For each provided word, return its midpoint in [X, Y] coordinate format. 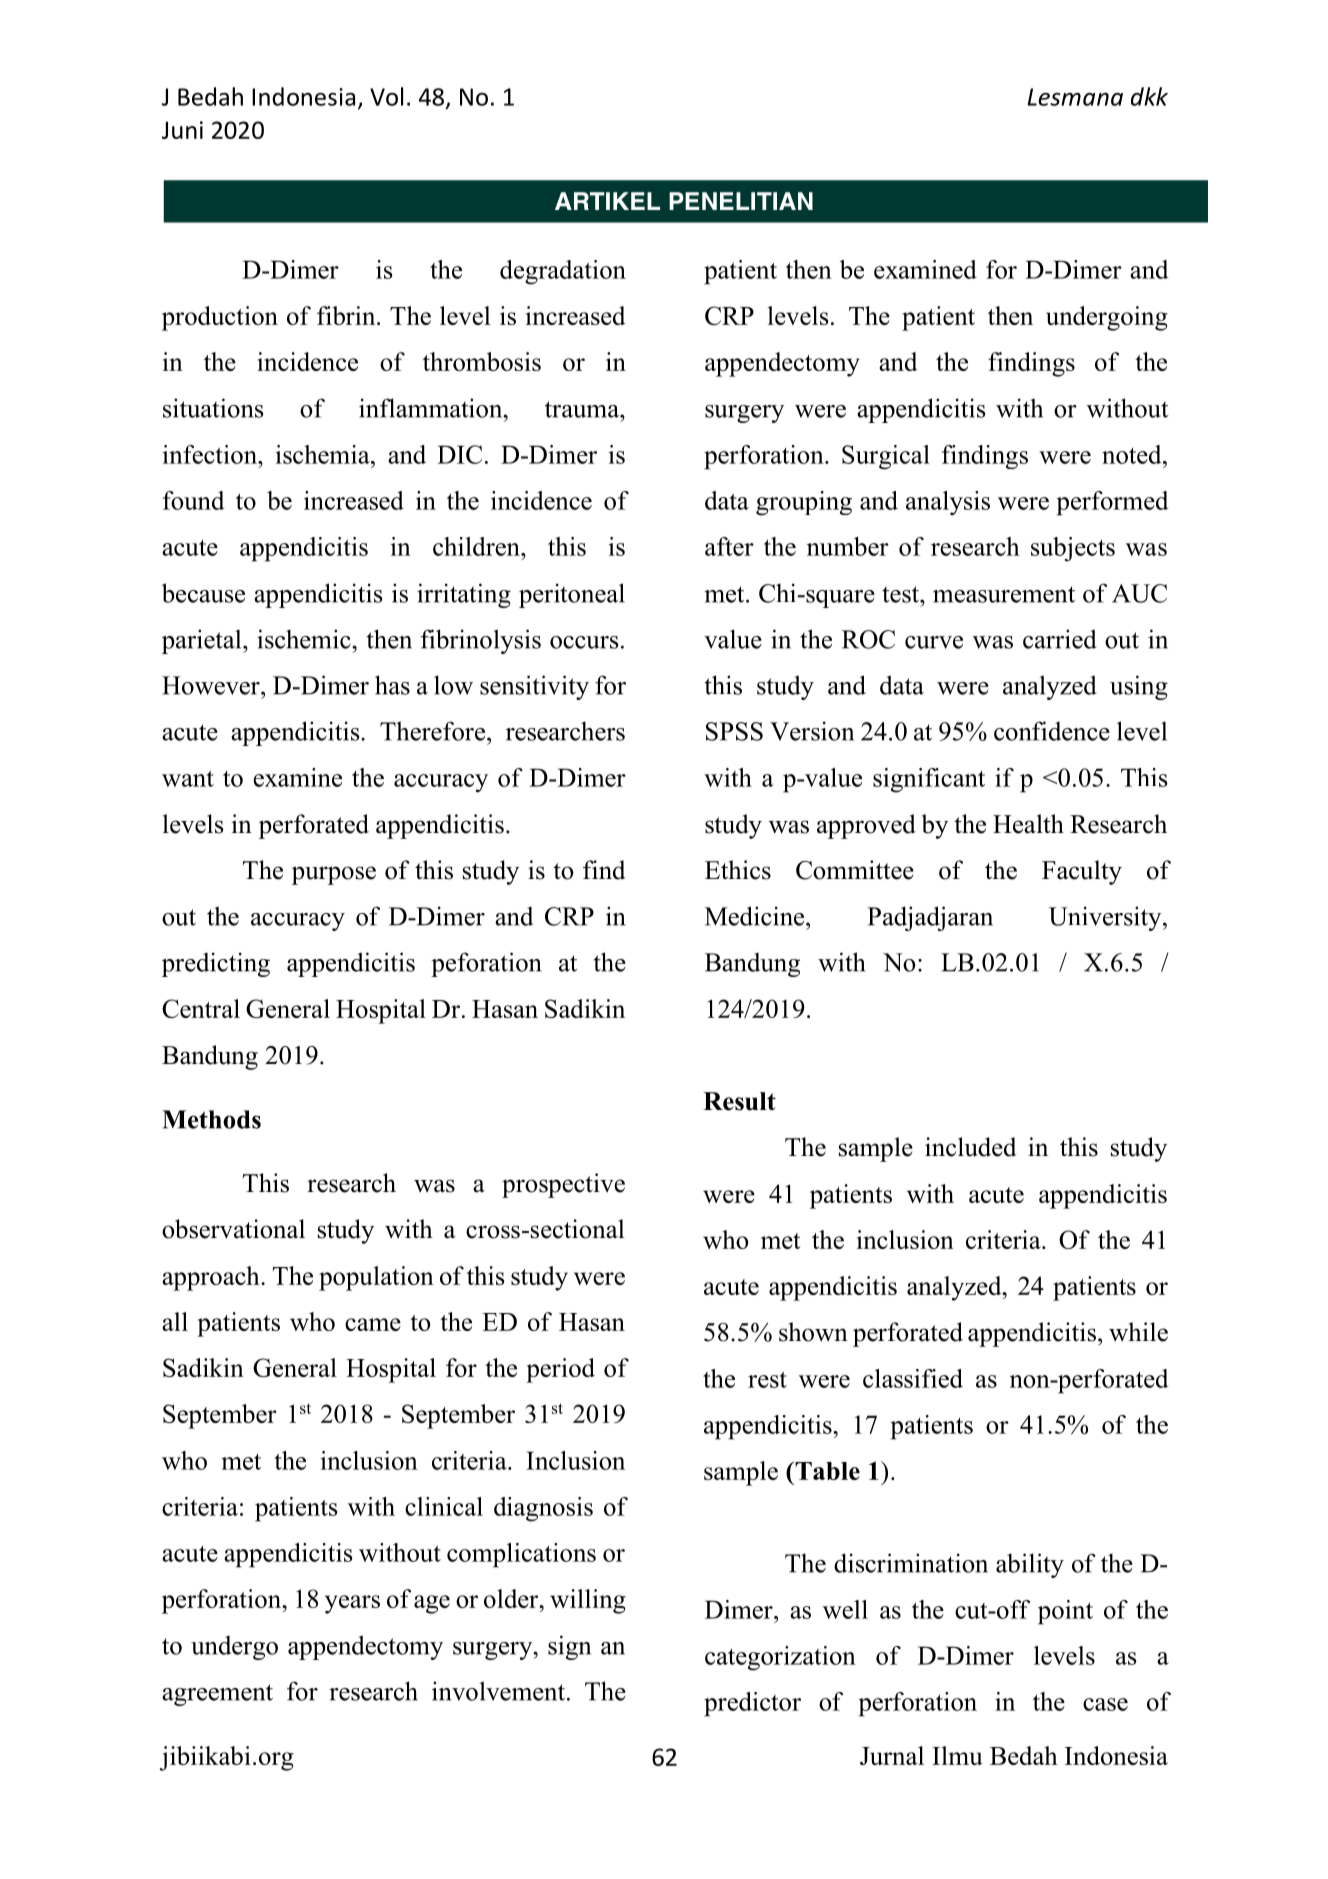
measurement [1004, 594]
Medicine [756, 916]
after [729, 546]
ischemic [305, 639]
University [1106, 918]
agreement [217, 1695]
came [373, 1324]
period [560, 1370]
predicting [216, 964]
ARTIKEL [607, 201]
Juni [182, 130]
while [1138, 1332]
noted [1133, 454]
